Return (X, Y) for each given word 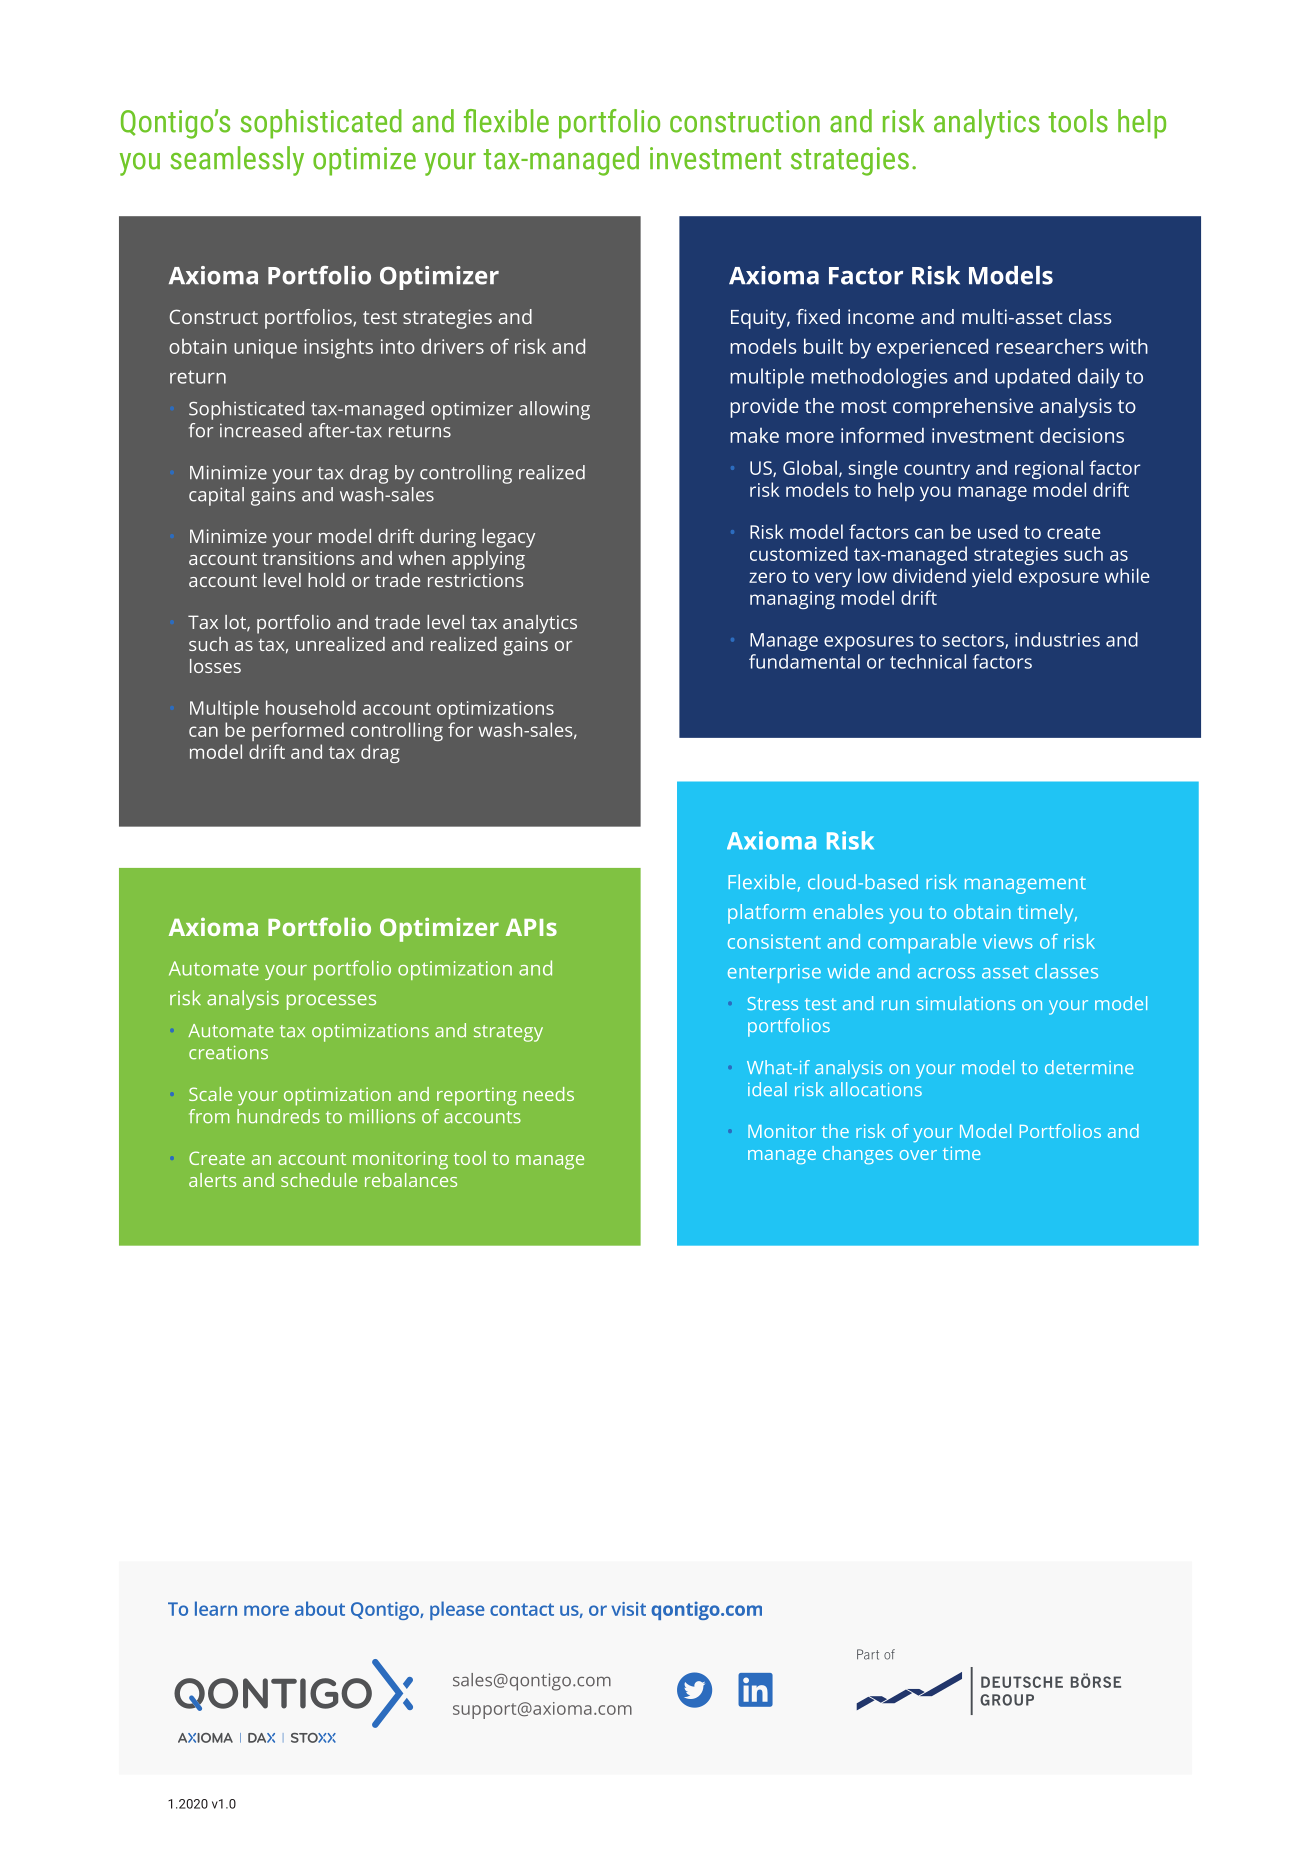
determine (1089, 1067)
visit (628, 1609)
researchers (1049, 346)
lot (236, 623)
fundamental (804, 661)
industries (1057, 639)
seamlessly (237, 161)
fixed (818, 316)
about (320, 1608)
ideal (767, 1089)
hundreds (278, 1116)
